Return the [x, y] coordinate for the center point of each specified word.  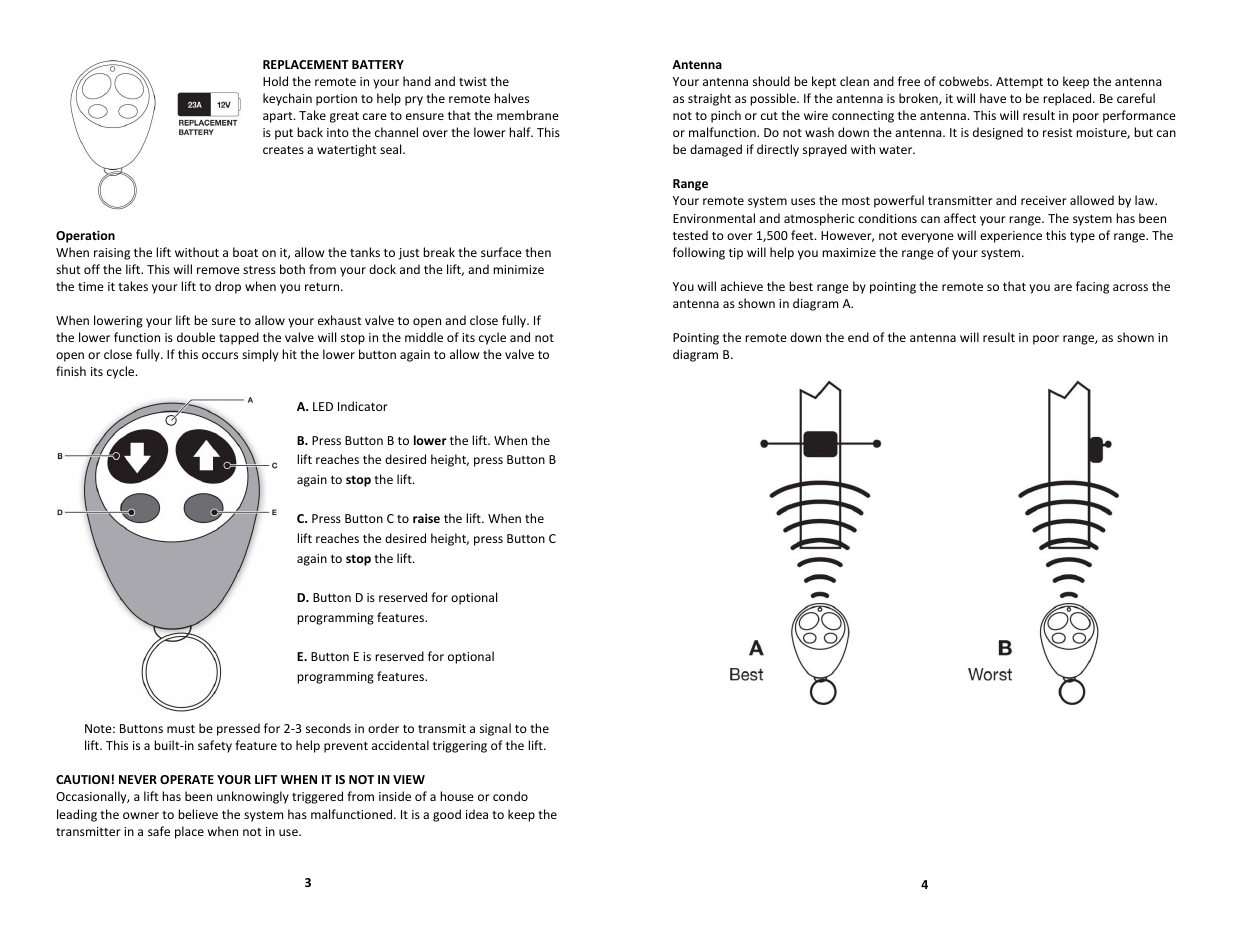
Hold [275, 81]
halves [511, 98]
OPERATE [187, 779]
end [858, 337]
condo [510, 796]
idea [477, 814]
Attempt [1019, 83]
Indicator [363, 406]
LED [323, 406]
